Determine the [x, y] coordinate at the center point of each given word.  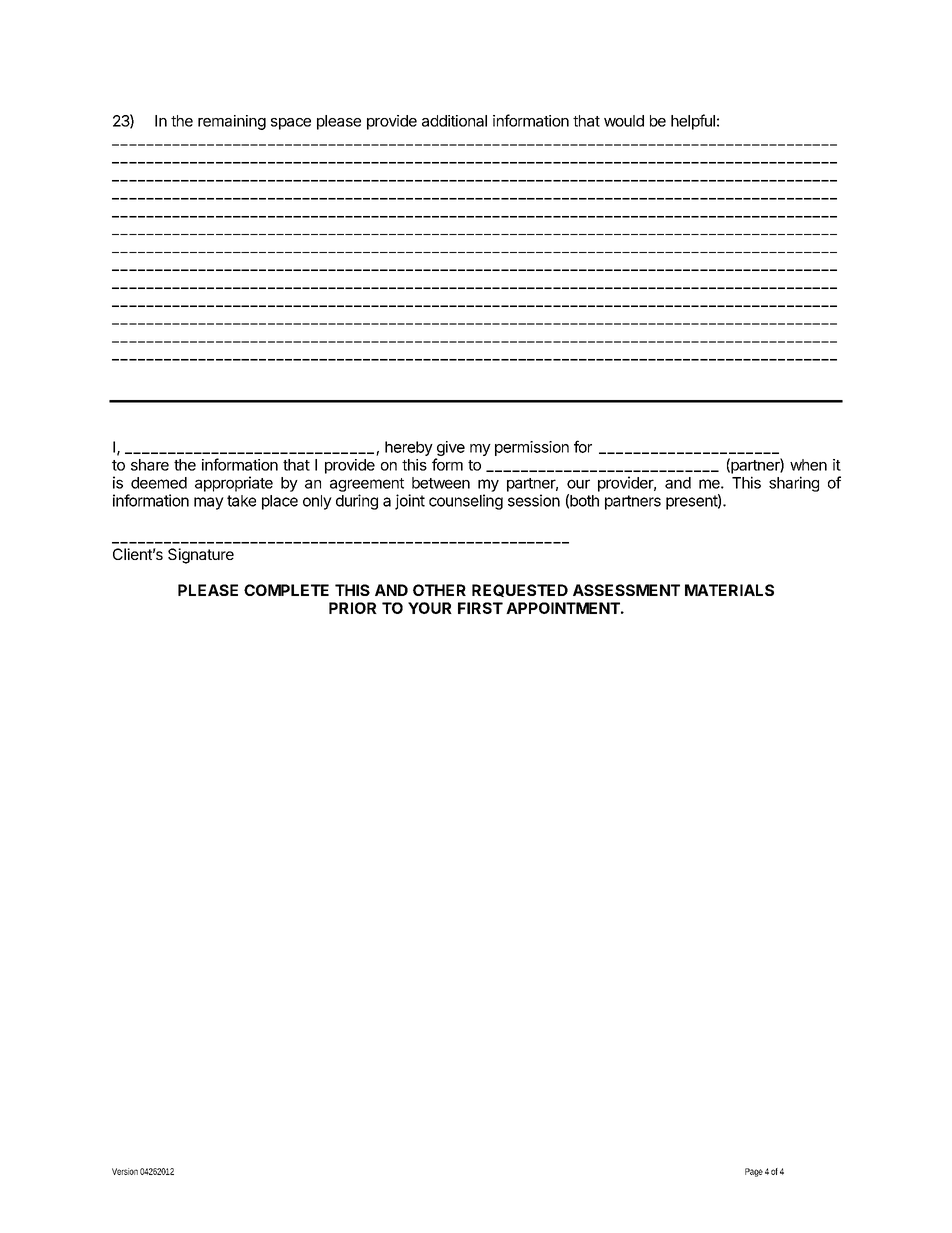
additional [454, 121]
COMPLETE [286, 590]
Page [754, 1172]
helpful [693, 122]
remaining [232, 122]
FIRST [480, 608]
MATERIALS [729, 590]
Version [125, 1171]
